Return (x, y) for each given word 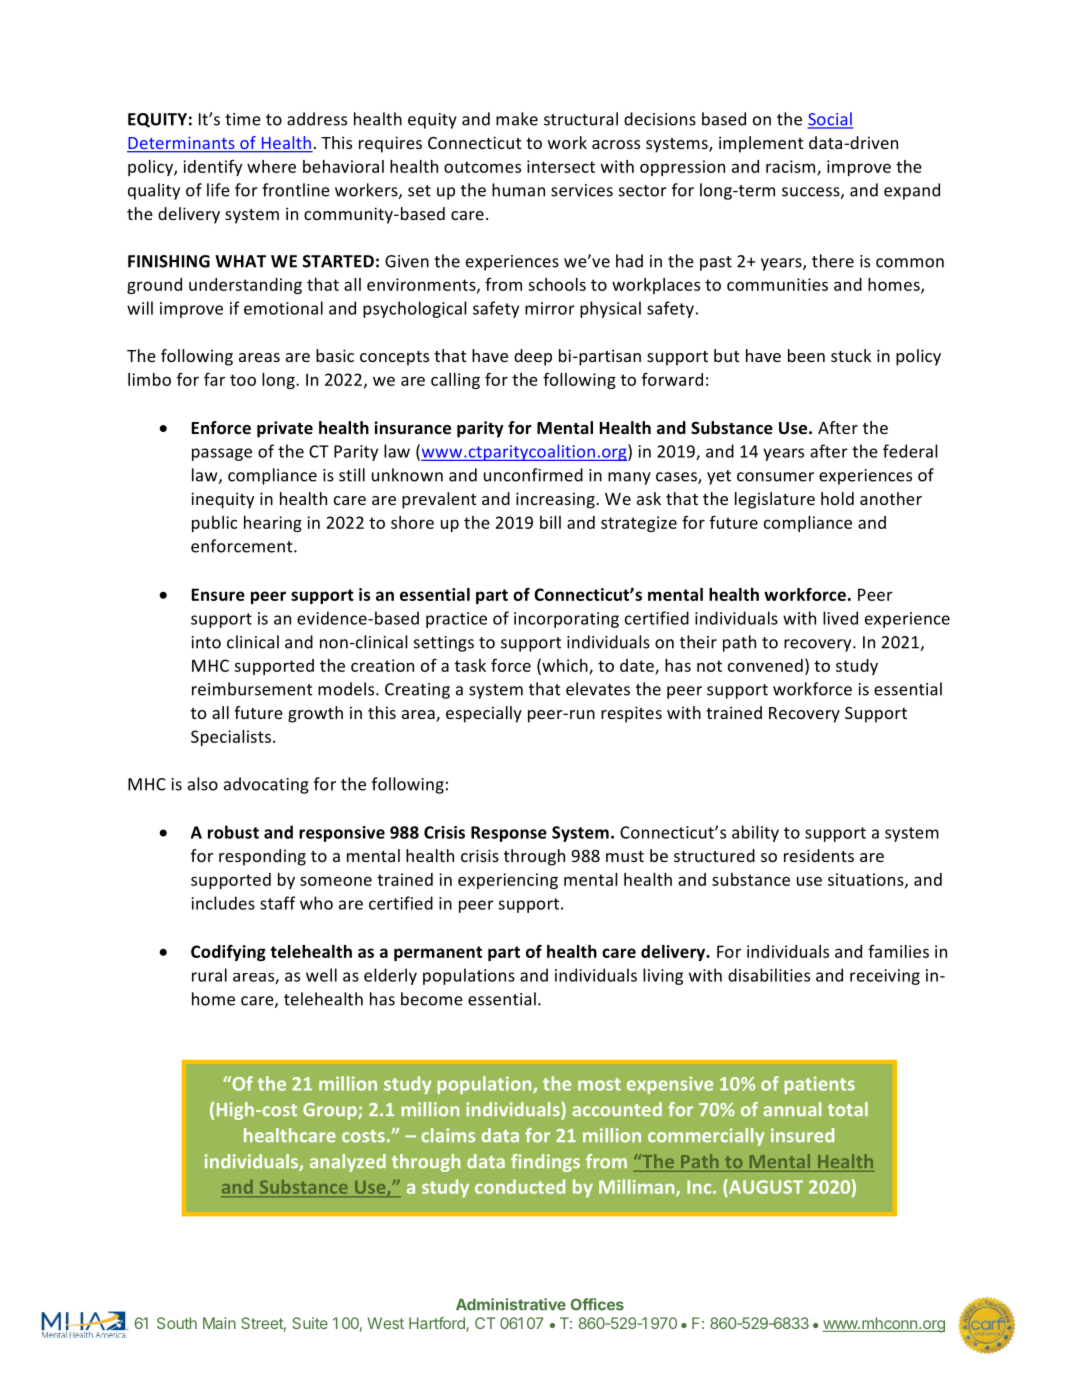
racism (792, 167)
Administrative (511, 1304)
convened (765, 665)
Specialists (232, 738)
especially (484, 714)
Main (219, 1323)
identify (212, 168)
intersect (561, 166)
